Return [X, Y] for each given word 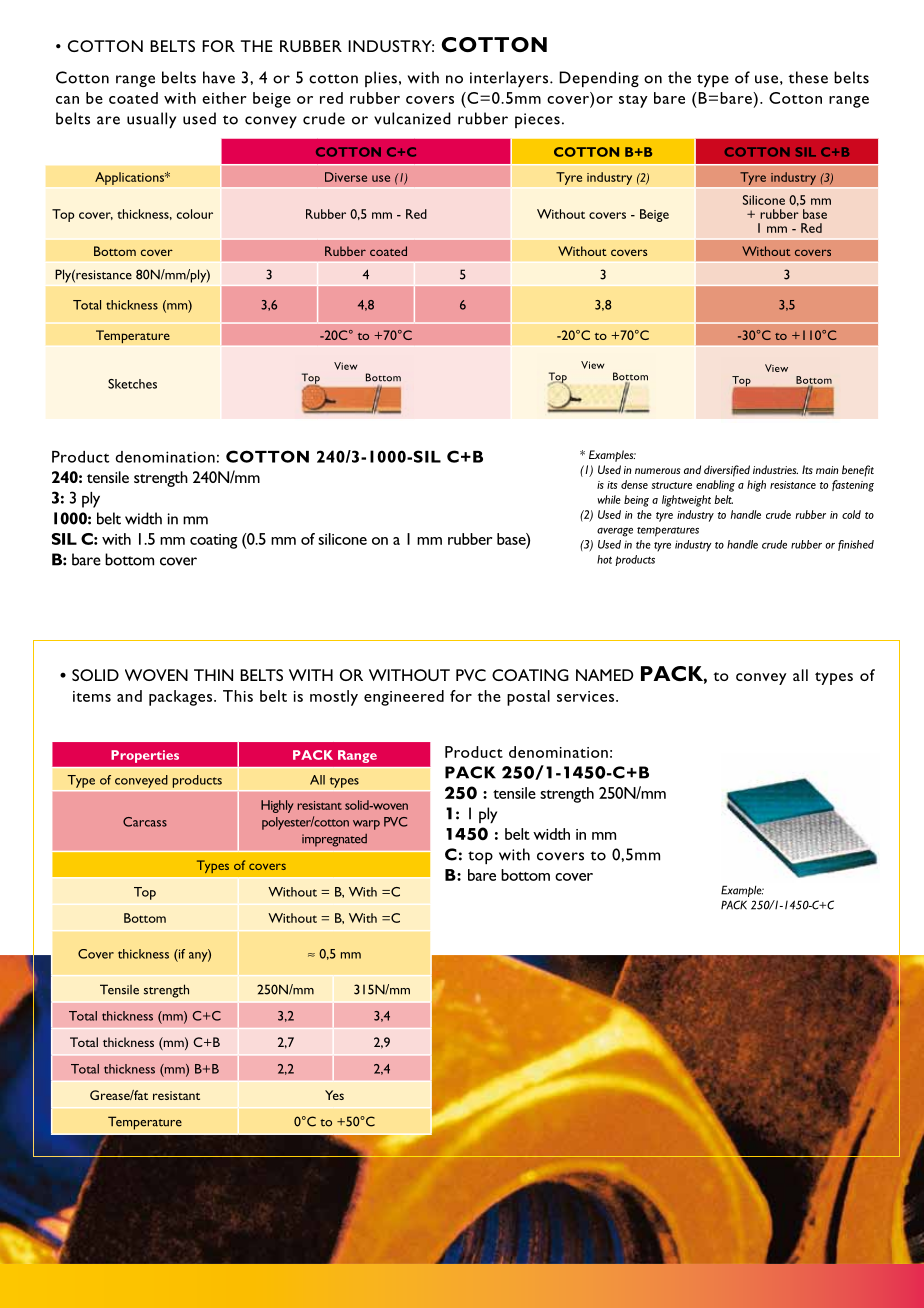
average [615, 532]
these [808, 77]
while [609, 499]
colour [195, 214]
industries [775, 469]
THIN [213, 675]
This [238, 696]
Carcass [145, 822]
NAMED [605, 675]
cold [851, 514]
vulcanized [412, 118]
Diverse [346, 177]
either [224, 98]
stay [633, 101]
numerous [658, 471]
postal [528, 698]
